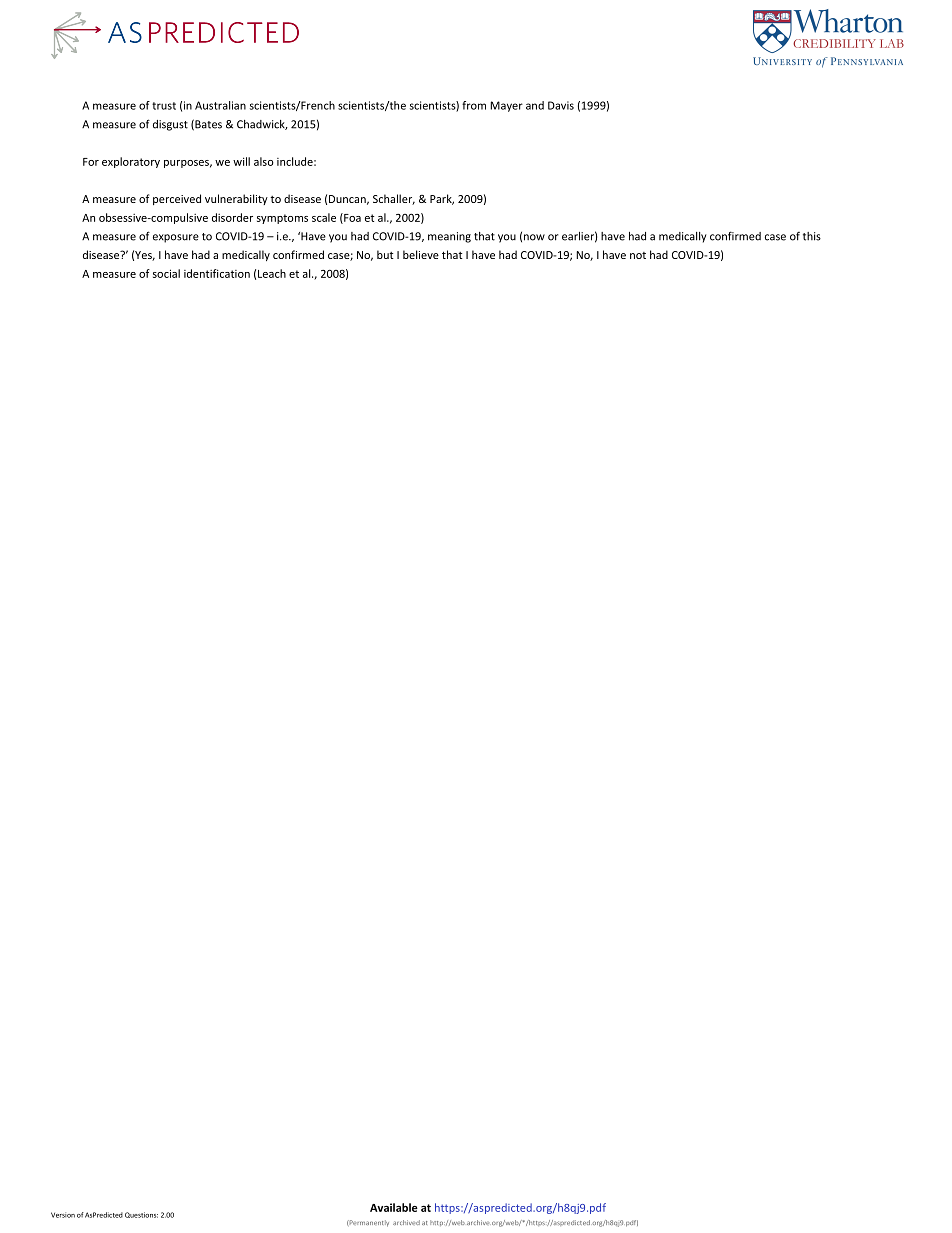 This screenshot has width=952, height=1233. What do you see at coordinates (638, 255) in the screenshot?
I see `not` at bounding box center [638, 255].
